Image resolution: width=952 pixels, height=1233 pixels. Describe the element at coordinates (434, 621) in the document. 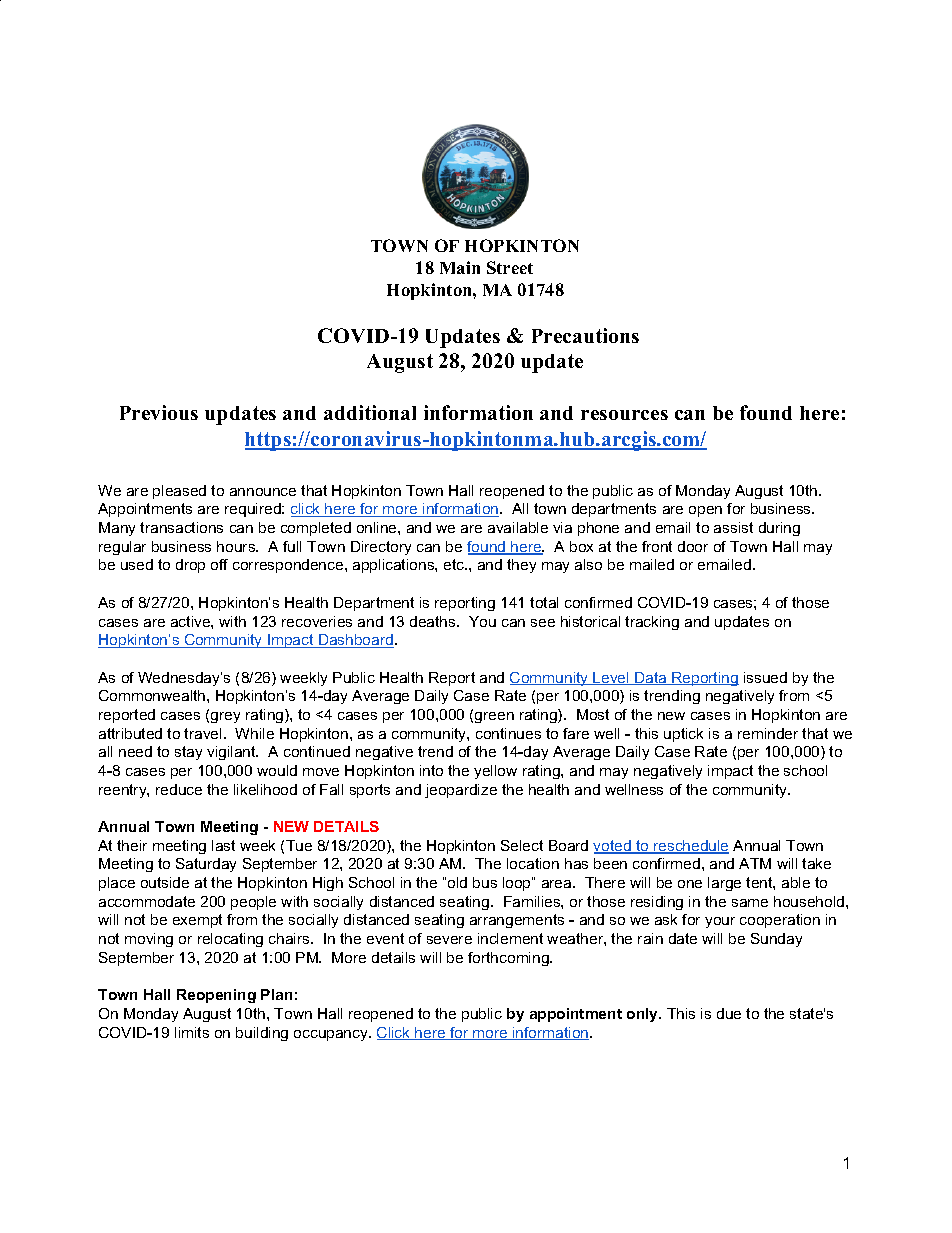

I see `deaths` at that location.
